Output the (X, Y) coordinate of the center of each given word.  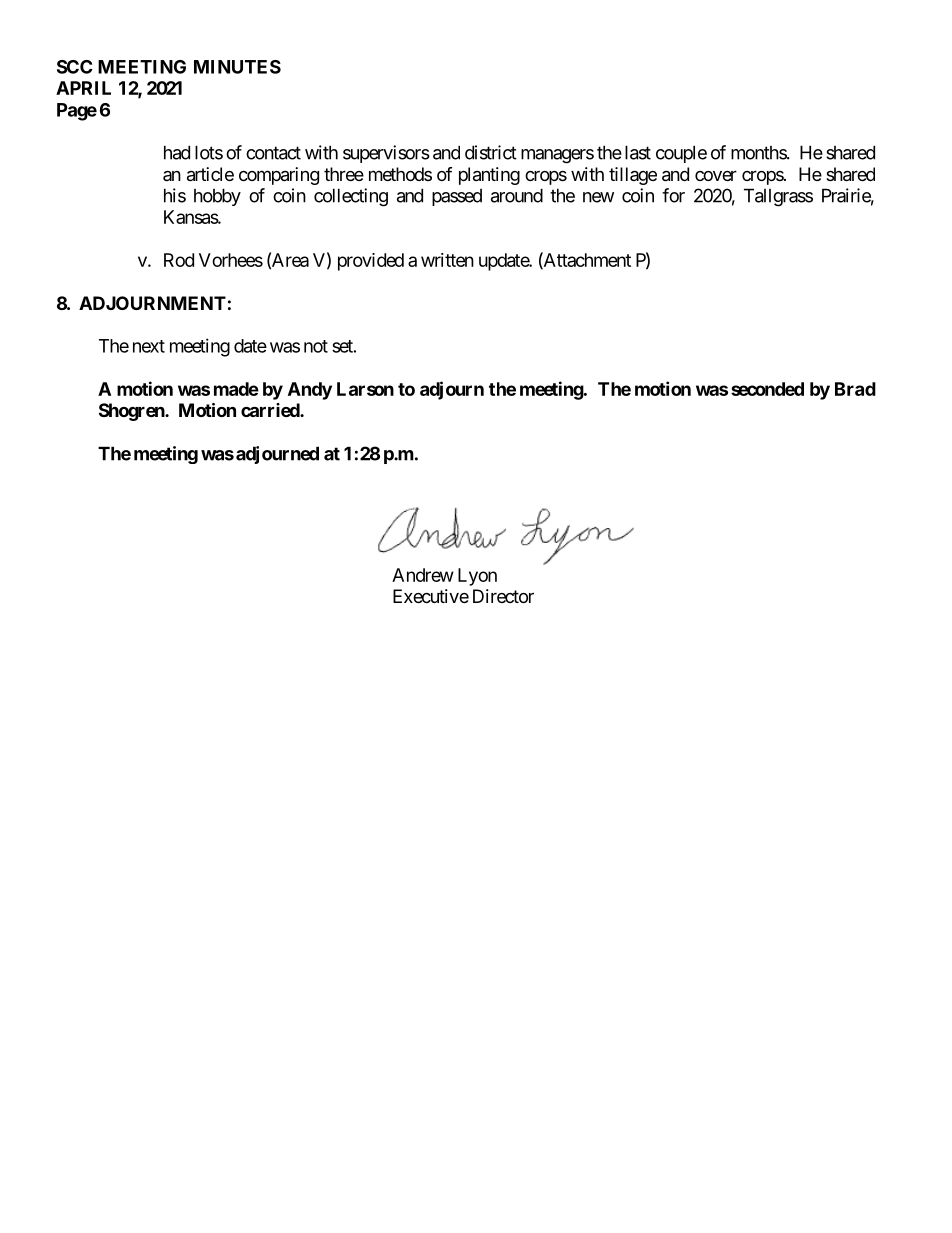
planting (489, 176)
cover (716, 175)
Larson (365, 389)
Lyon (477, 577)
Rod (179, 260)
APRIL (83, 88)
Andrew (423, 575)
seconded (767, 389)
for (673, 195)
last (638, 152)
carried (271, 410)
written (447, 260)
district (491, 152)
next (149, 346)
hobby (217, 197)
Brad (855, 389)
